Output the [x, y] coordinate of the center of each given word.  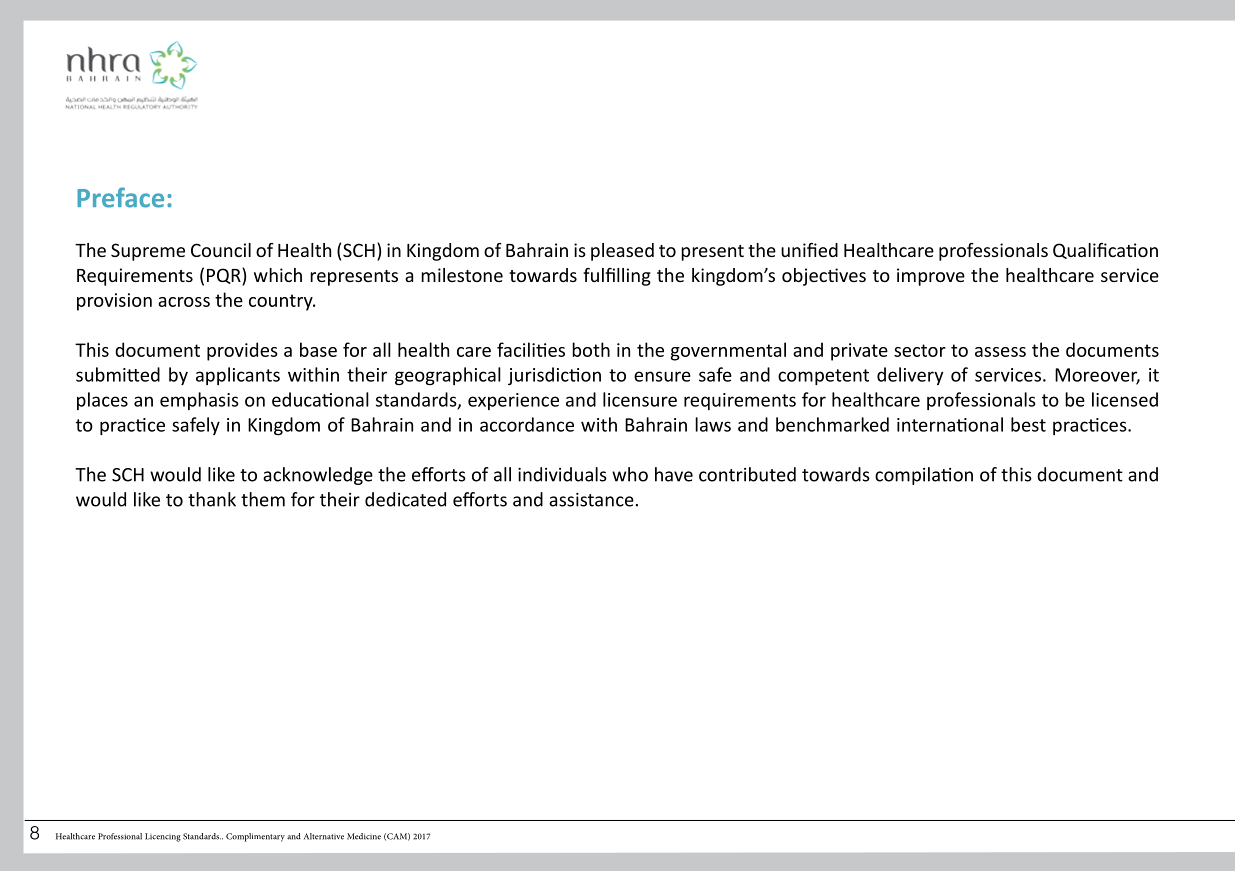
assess [1000, 352]
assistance [591, 500]
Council [221, 250]
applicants [238, 376]
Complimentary [255, 837]
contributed [747, 474]
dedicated [405, 499]
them [263, 499]
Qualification [1105, 251]
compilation [924, 476]
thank [212, 499]
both [591, 349]
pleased [622, 252]
